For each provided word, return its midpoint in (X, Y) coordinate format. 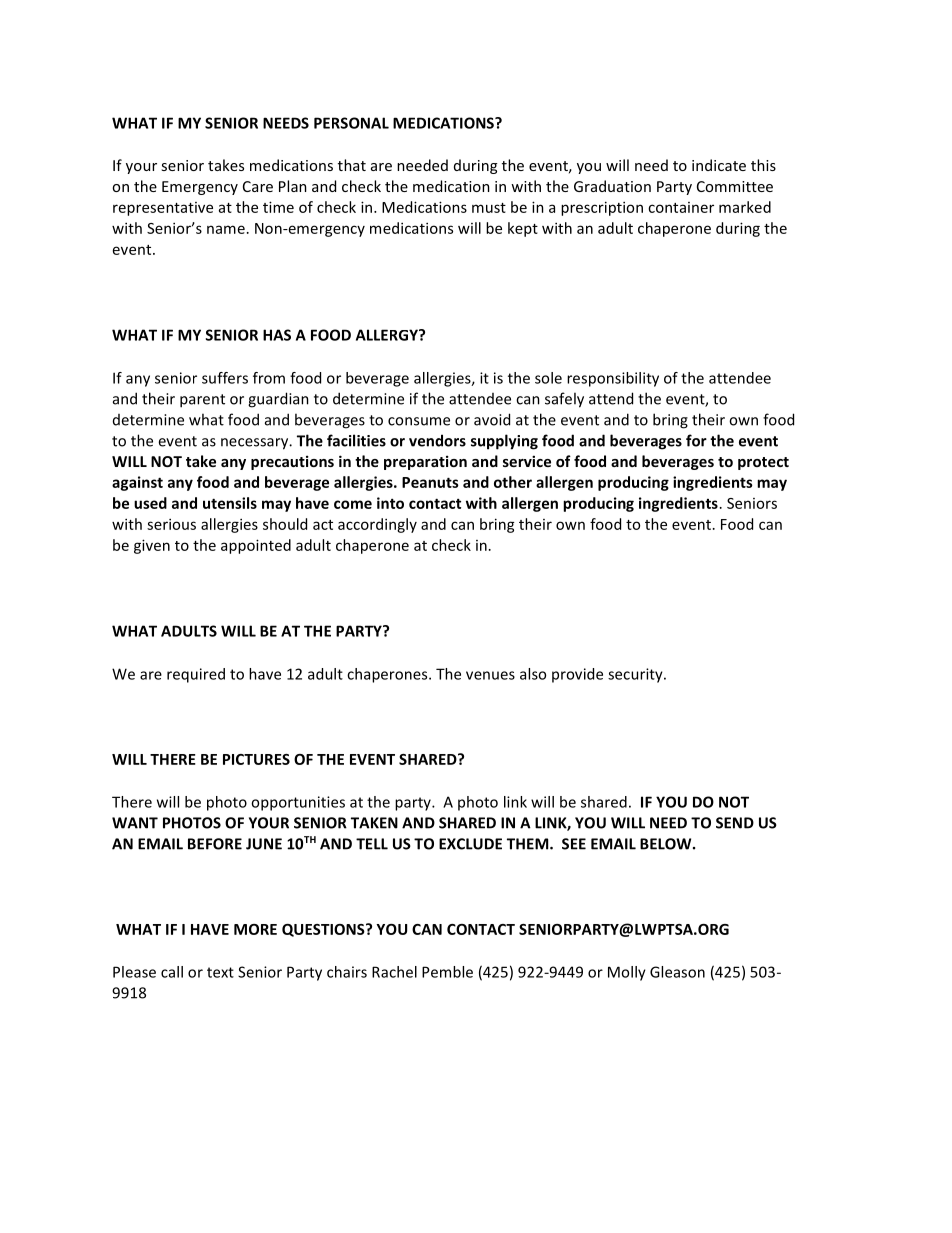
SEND (735, 823)
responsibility (613, 379)
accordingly (377, 525)
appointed (256, 546)
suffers (225, 378)
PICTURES (256, 759)
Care (258, 186)
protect (763, 463)
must (489, 208)
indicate (719, 165)
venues (490, 675)
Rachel (394, 972)
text (220, 972)
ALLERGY (388, 335)
